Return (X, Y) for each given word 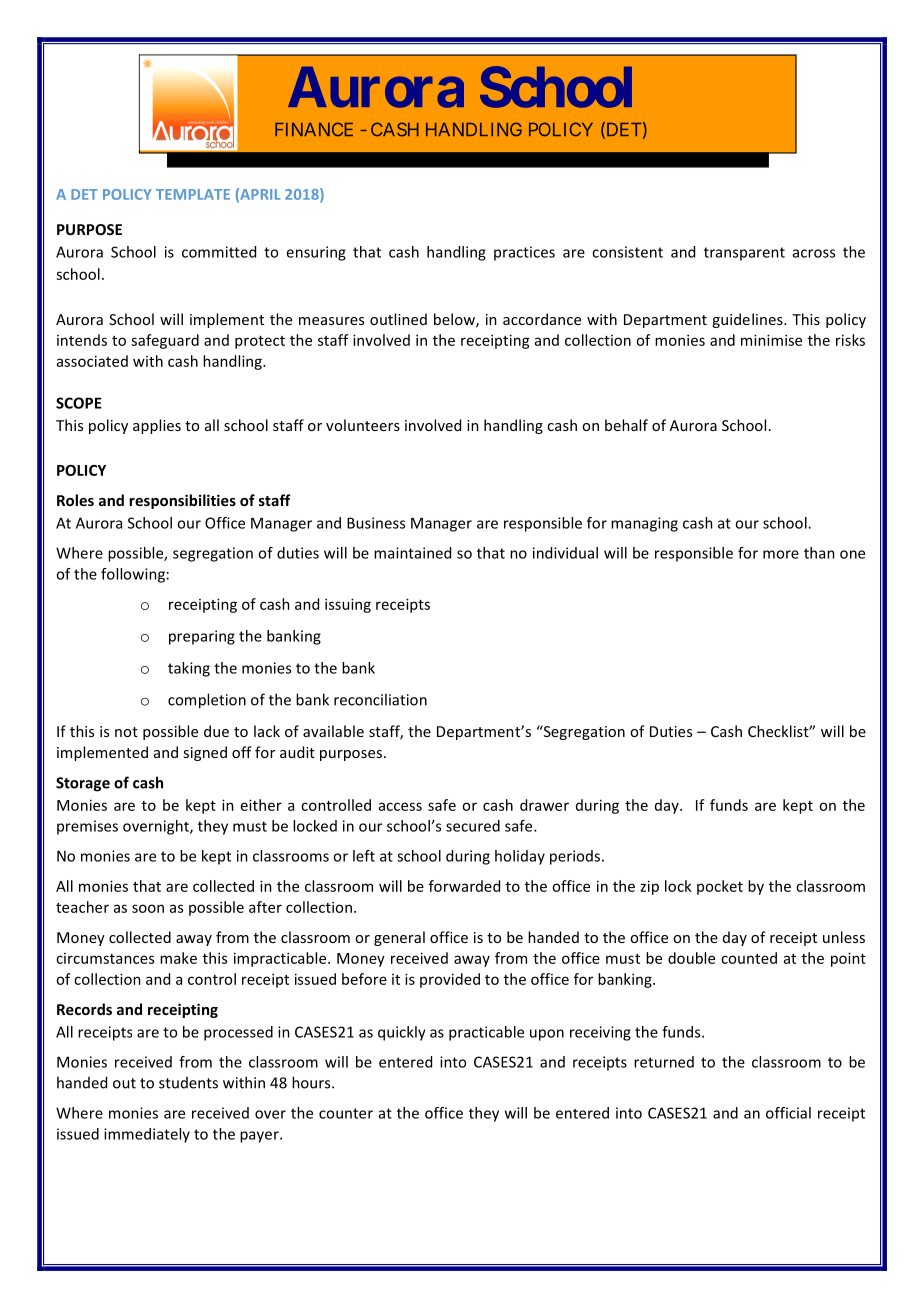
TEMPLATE (193, 194)
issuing (348, 605)
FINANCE (314, 129)
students (188, 1083)
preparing (202, 637)
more (781, 554)
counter (346, 1113)
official (788, 1113)
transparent (744, 254)
